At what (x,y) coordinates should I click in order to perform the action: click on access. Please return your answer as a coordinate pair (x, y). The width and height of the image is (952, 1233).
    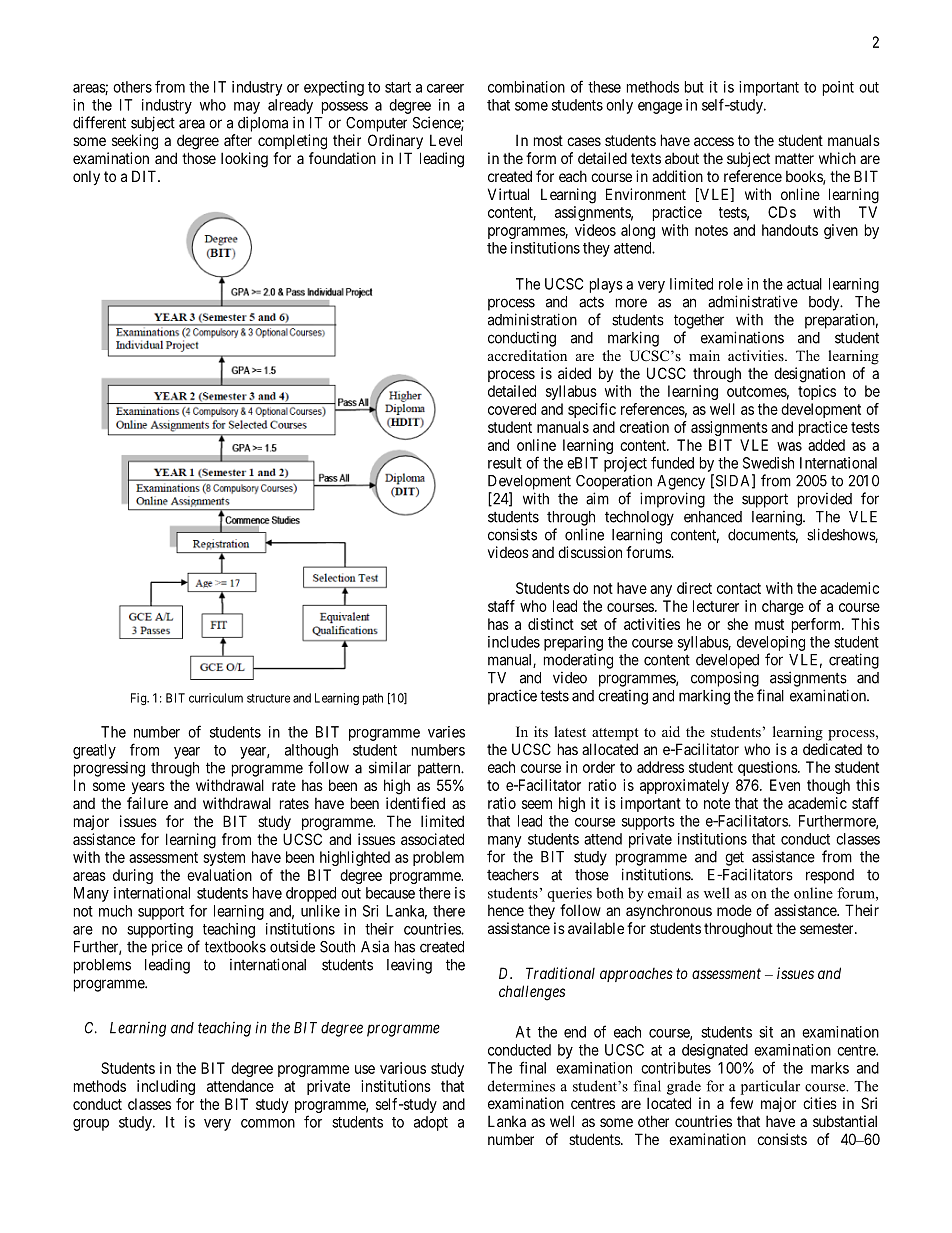
    Looking at the image, I should click on (714, 141).
